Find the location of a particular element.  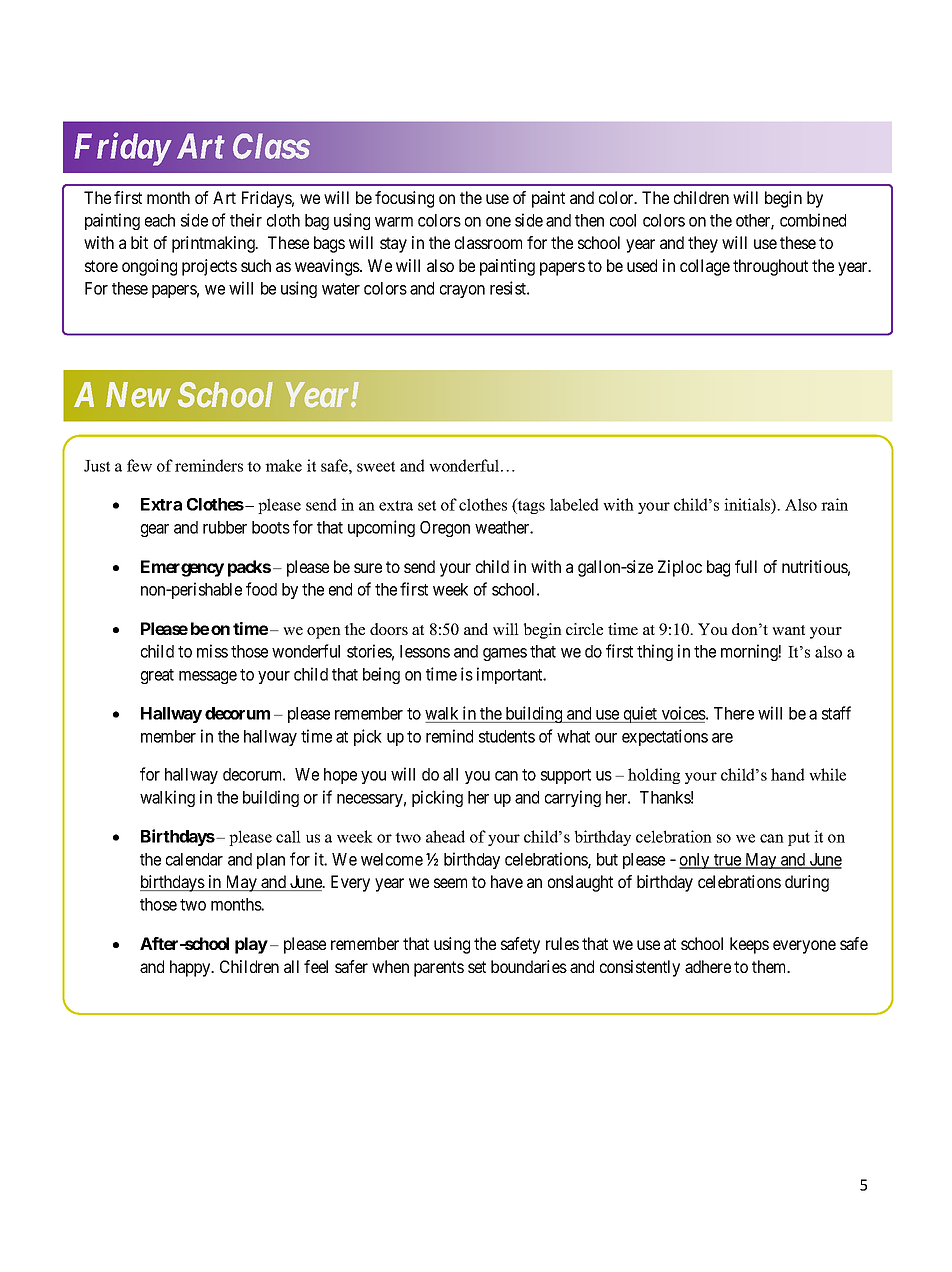

students is located at coordinates (507, 736).
